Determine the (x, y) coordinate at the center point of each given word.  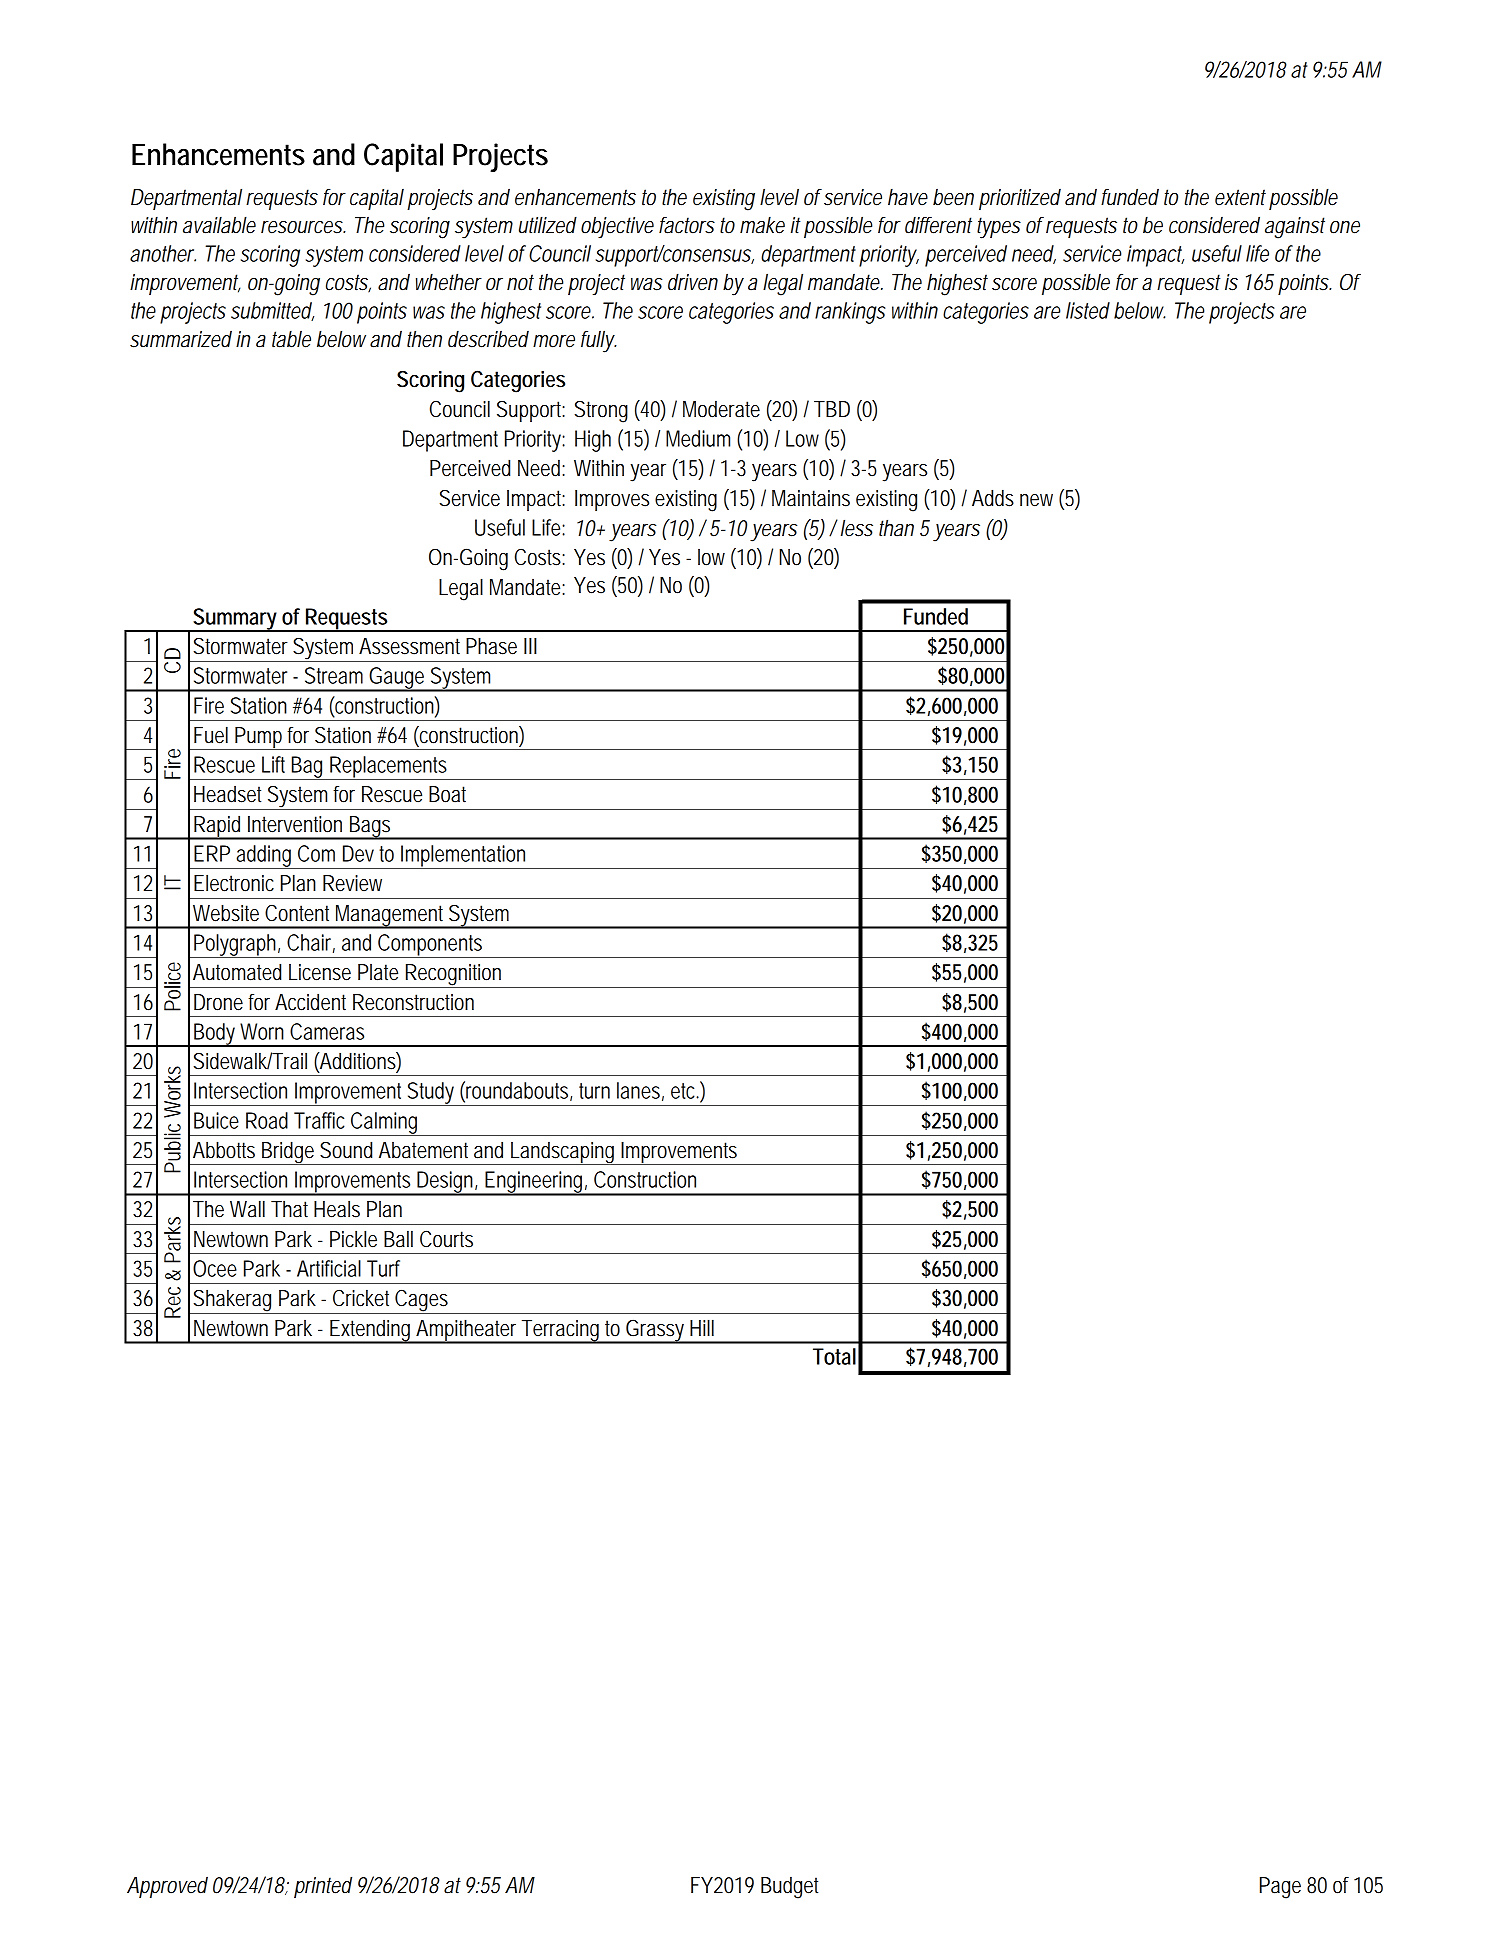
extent (1240, 197)
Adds (993, 498)
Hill (702, 1327)
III (530, 646)
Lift (273, 764)
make (762, 225)
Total (834, 1356)
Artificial (329, 1268)
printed (323, 1887)
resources (303, 227)
